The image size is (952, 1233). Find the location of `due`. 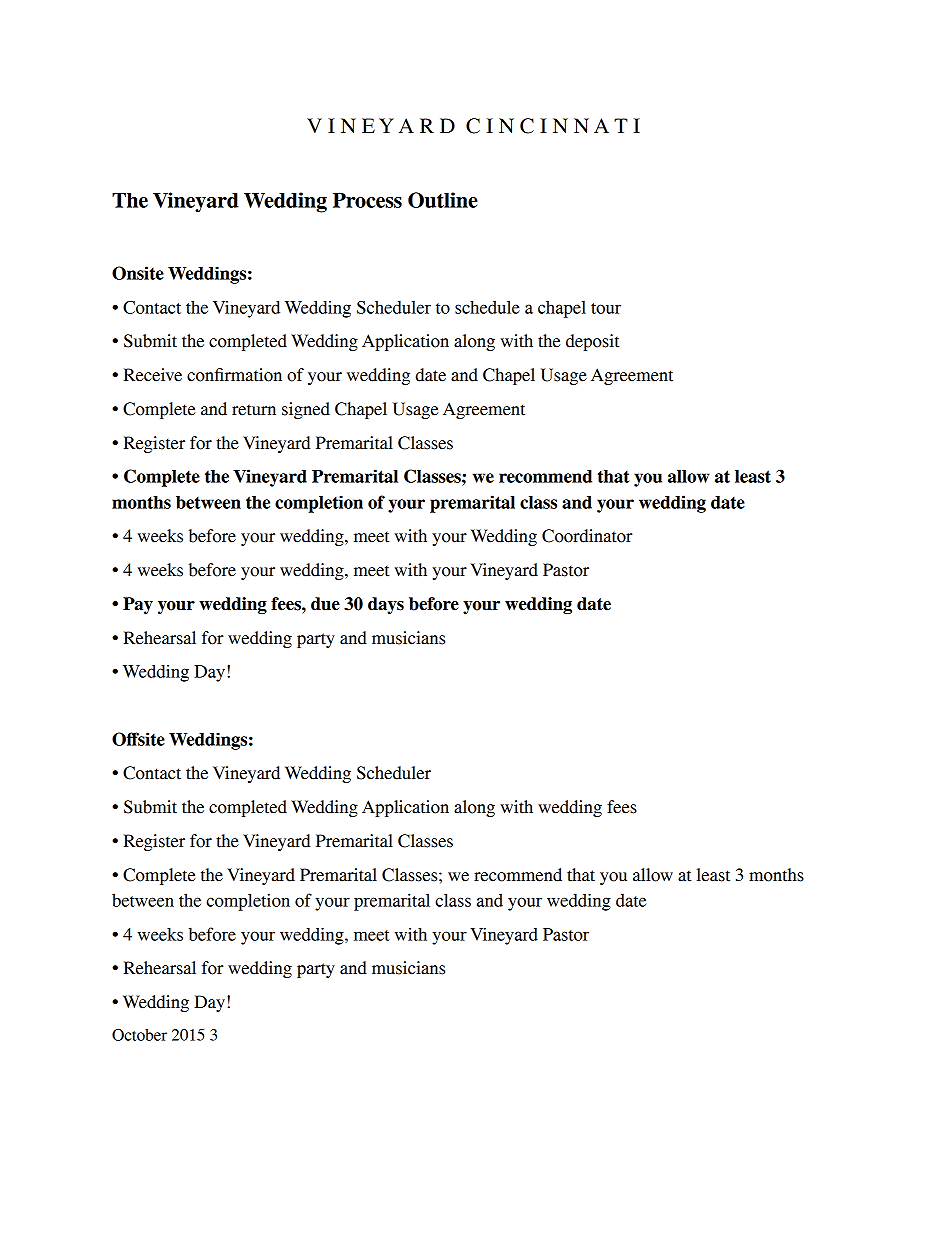

due is located at coordinates (325, 604).
